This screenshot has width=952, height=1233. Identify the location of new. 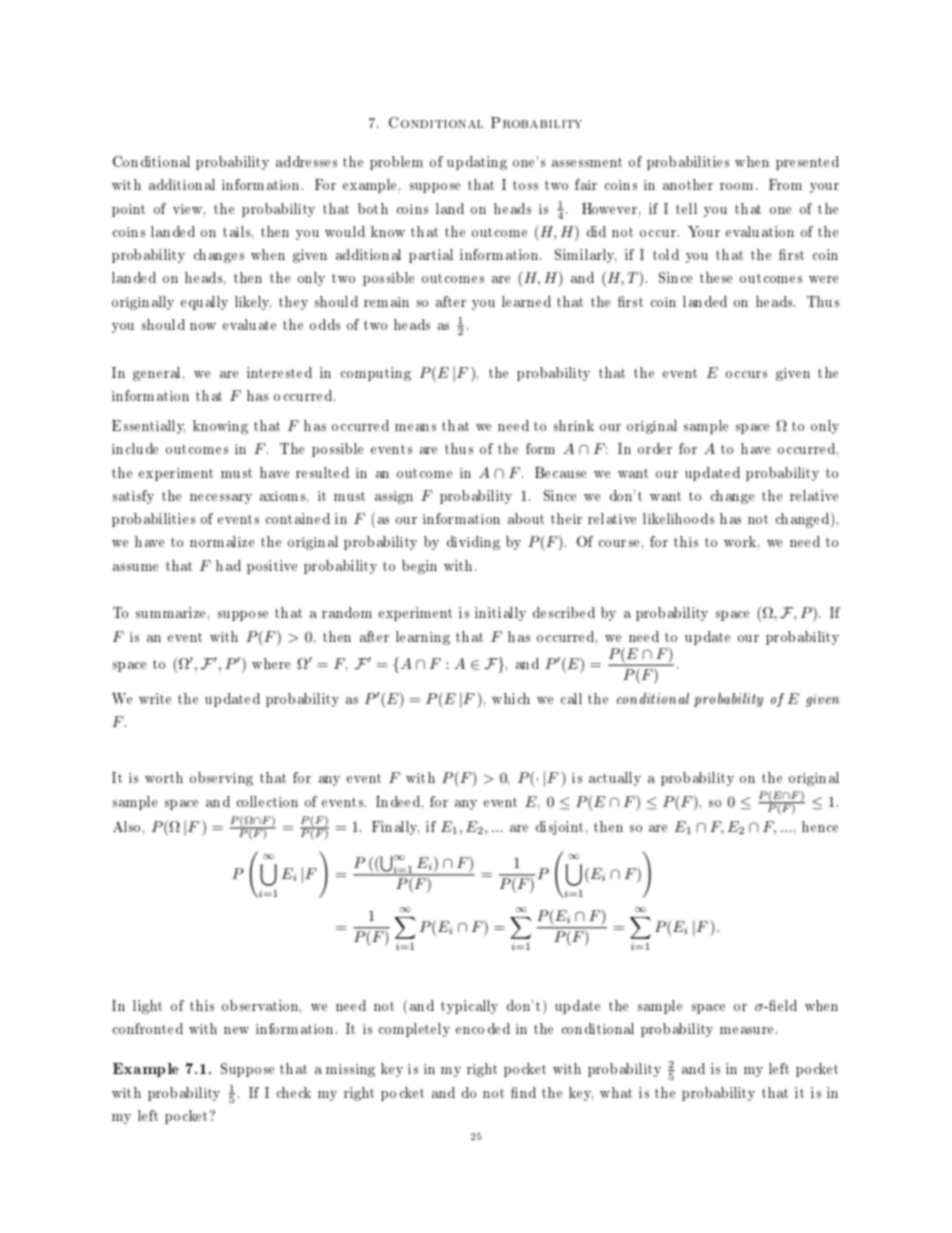
(236, 1030).
